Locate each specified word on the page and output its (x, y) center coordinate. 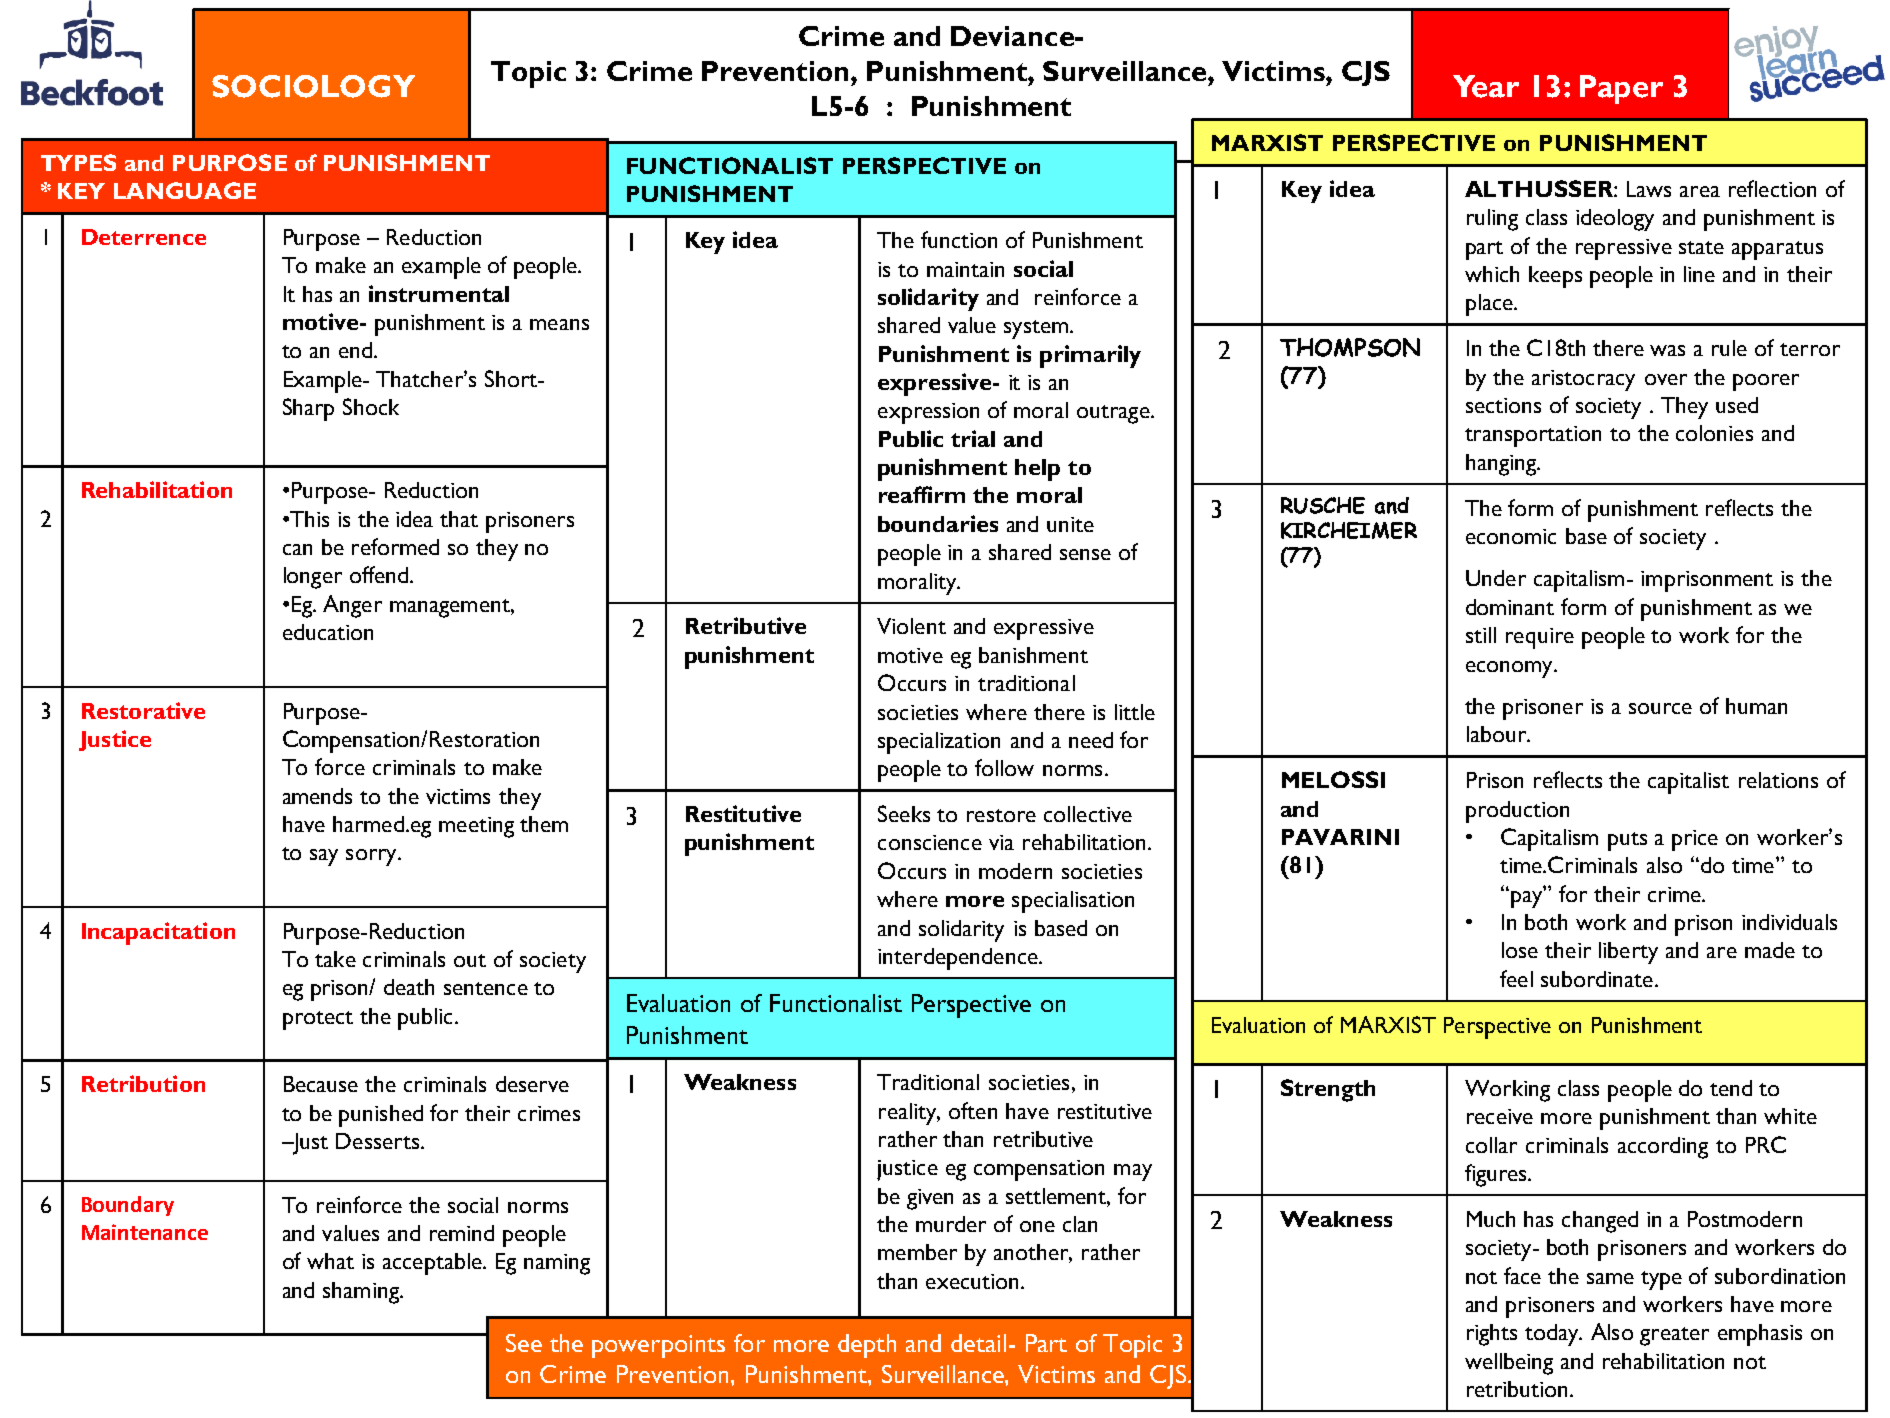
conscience (930, 842)
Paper (1621, 89)
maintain (965, 269)
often (973, 1110)
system (1036, 329)
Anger (352, 606)
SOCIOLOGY (313, 86)
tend (1731, 1088)
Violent (911, 626)
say (324, 857)
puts (1627, 841)
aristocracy (1583, 380)
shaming (362, 1293)
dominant (1510, 607)
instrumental (439, 293)
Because (321, 1084)
